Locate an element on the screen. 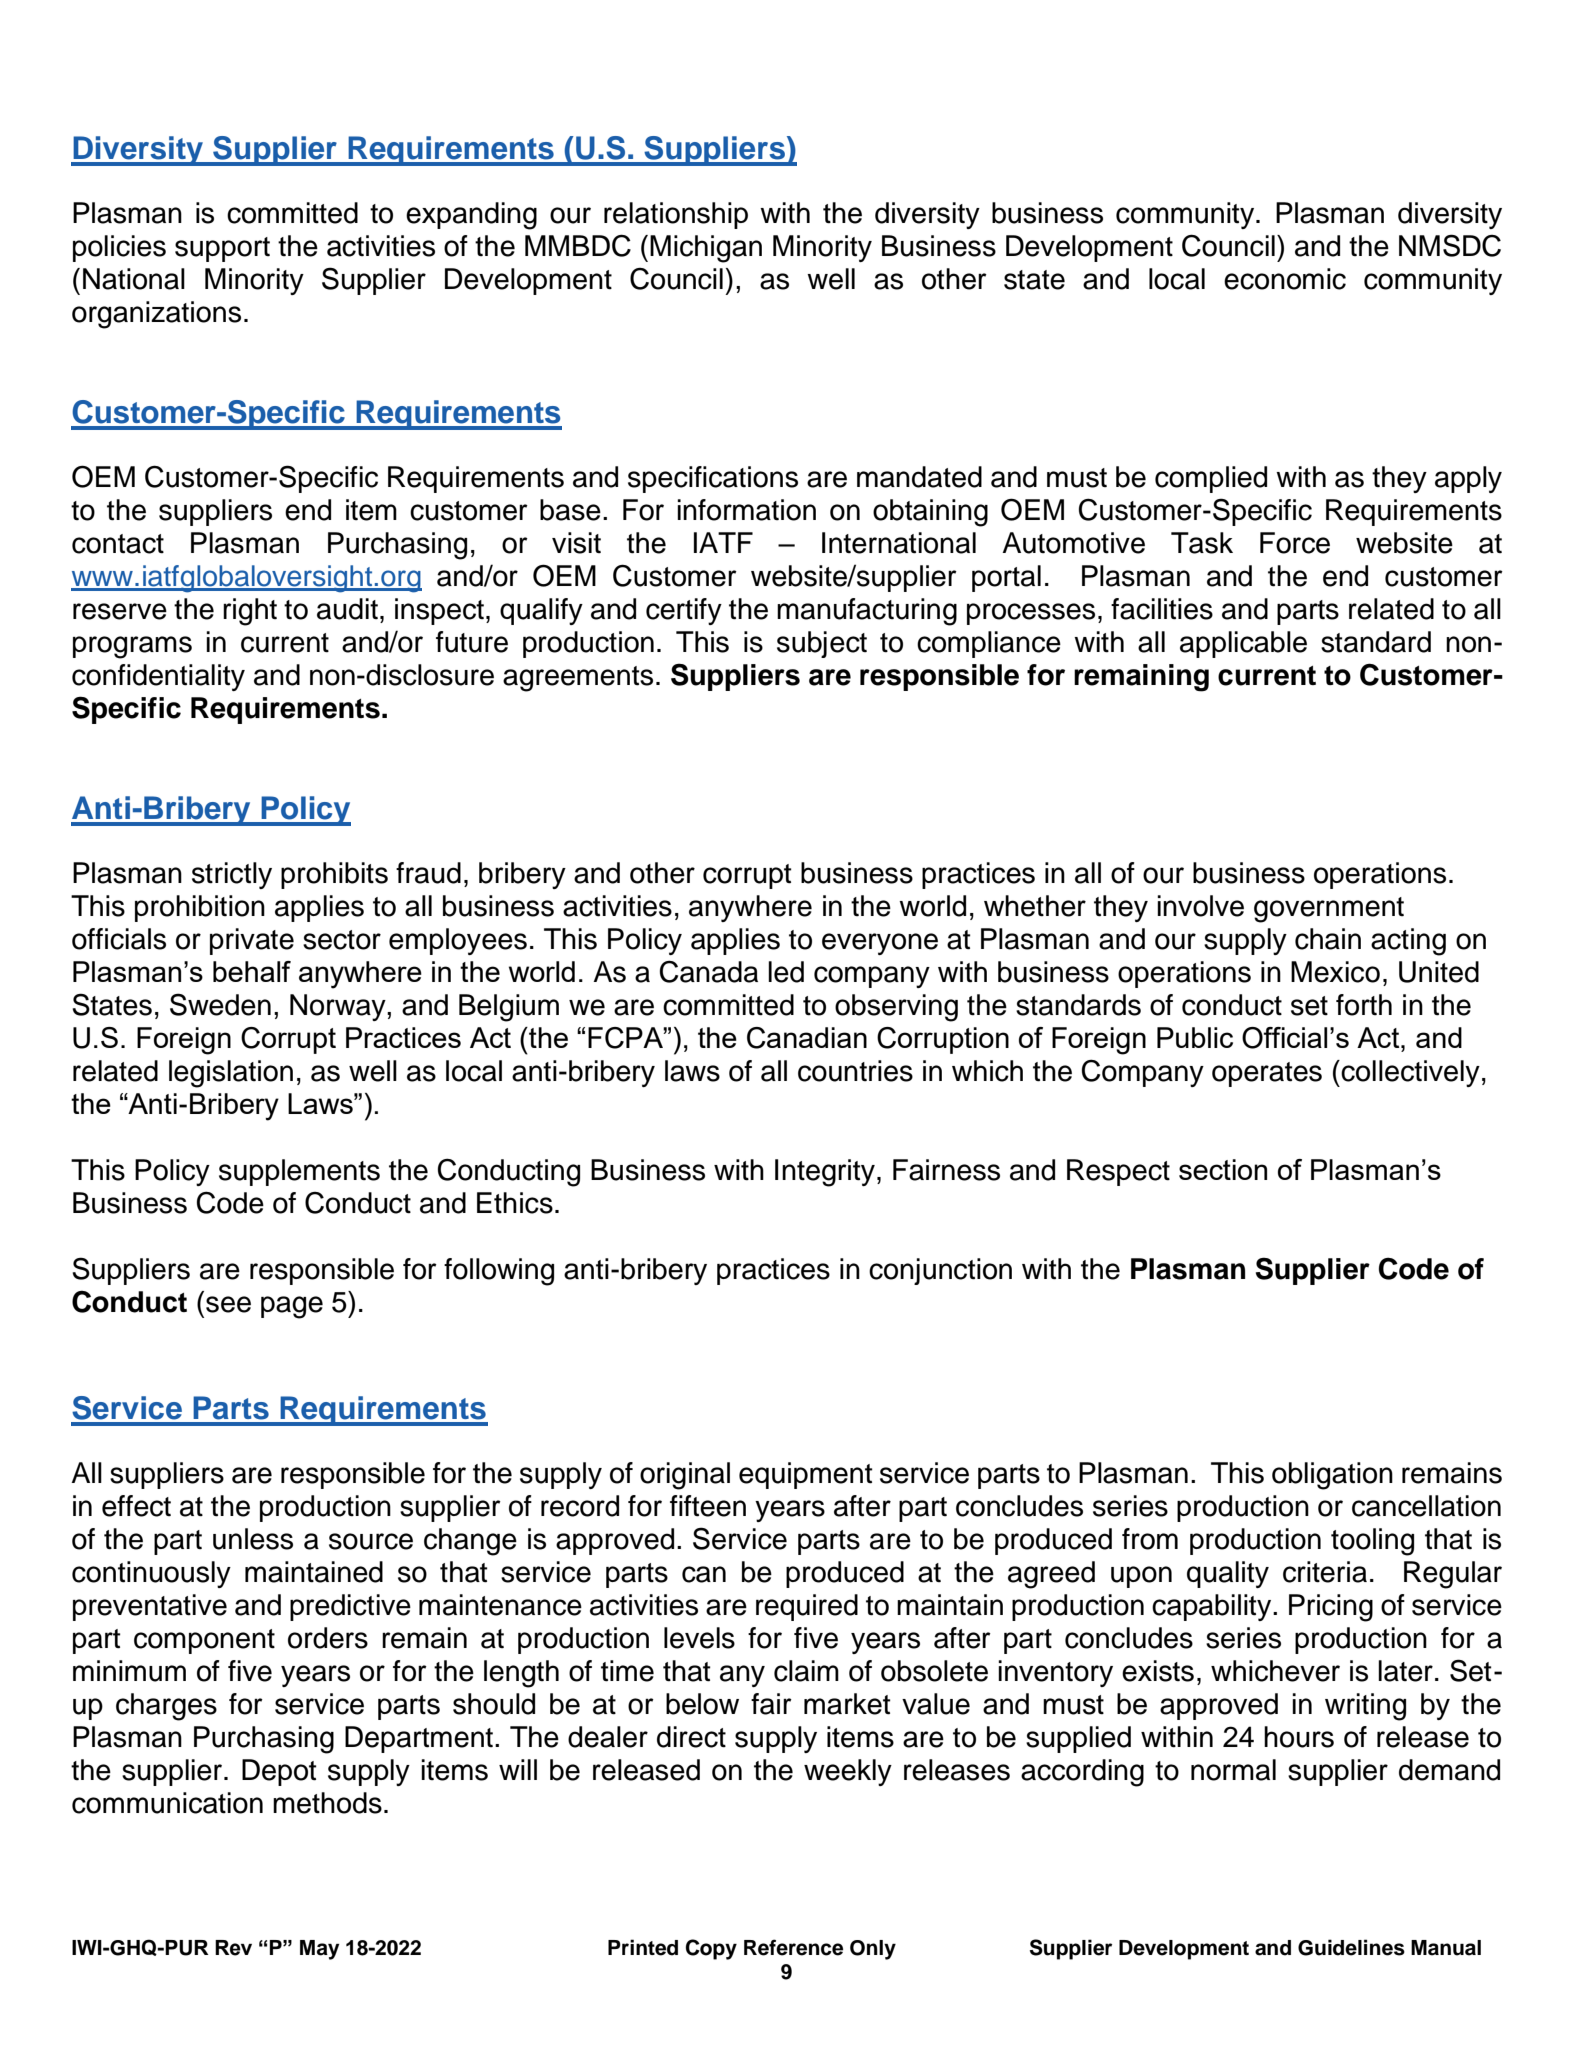 The image size is (1596, 2066). subject is located at coordinates (822, 644).
